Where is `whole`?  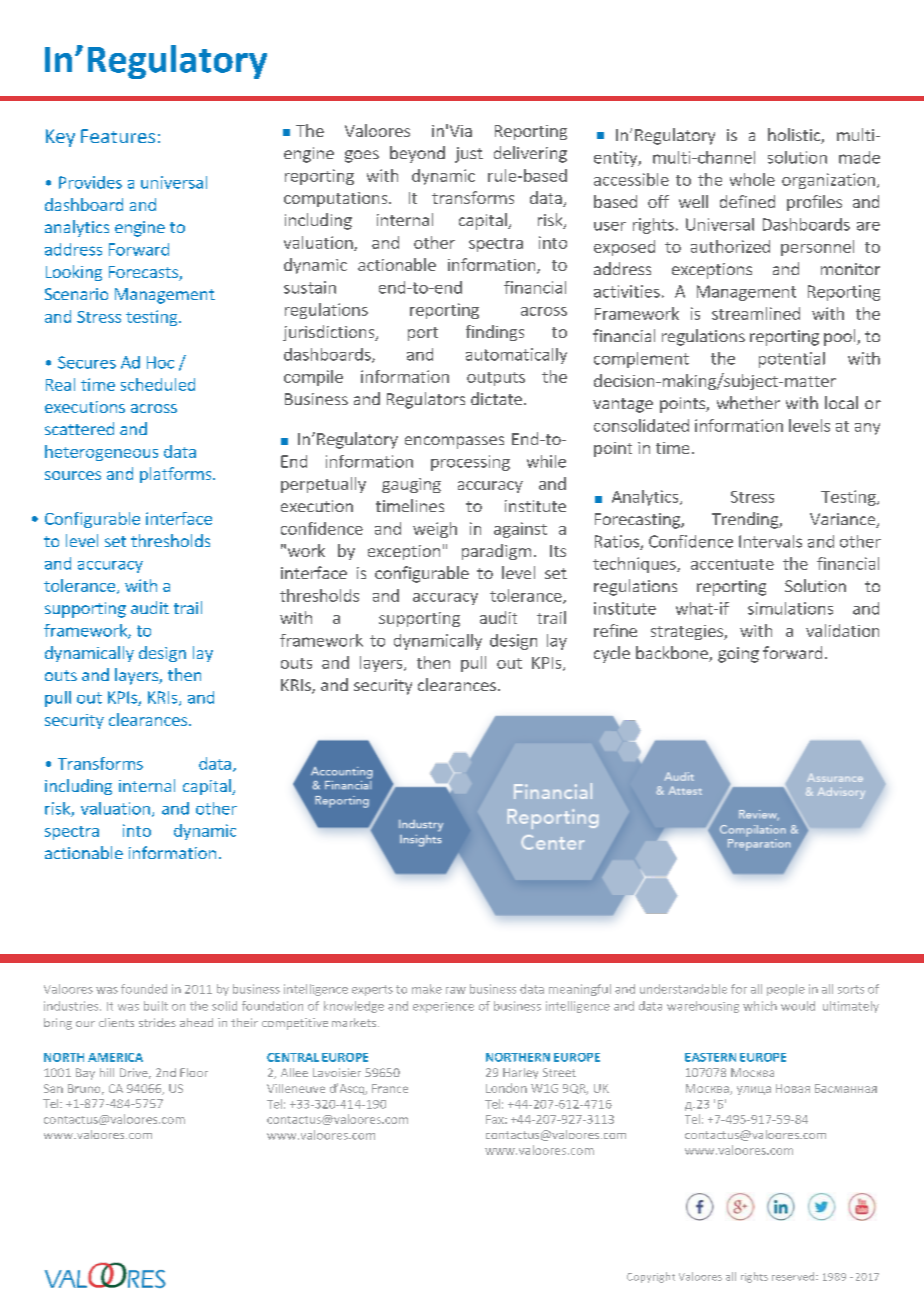 whole is located at coordinates (752, 179).
